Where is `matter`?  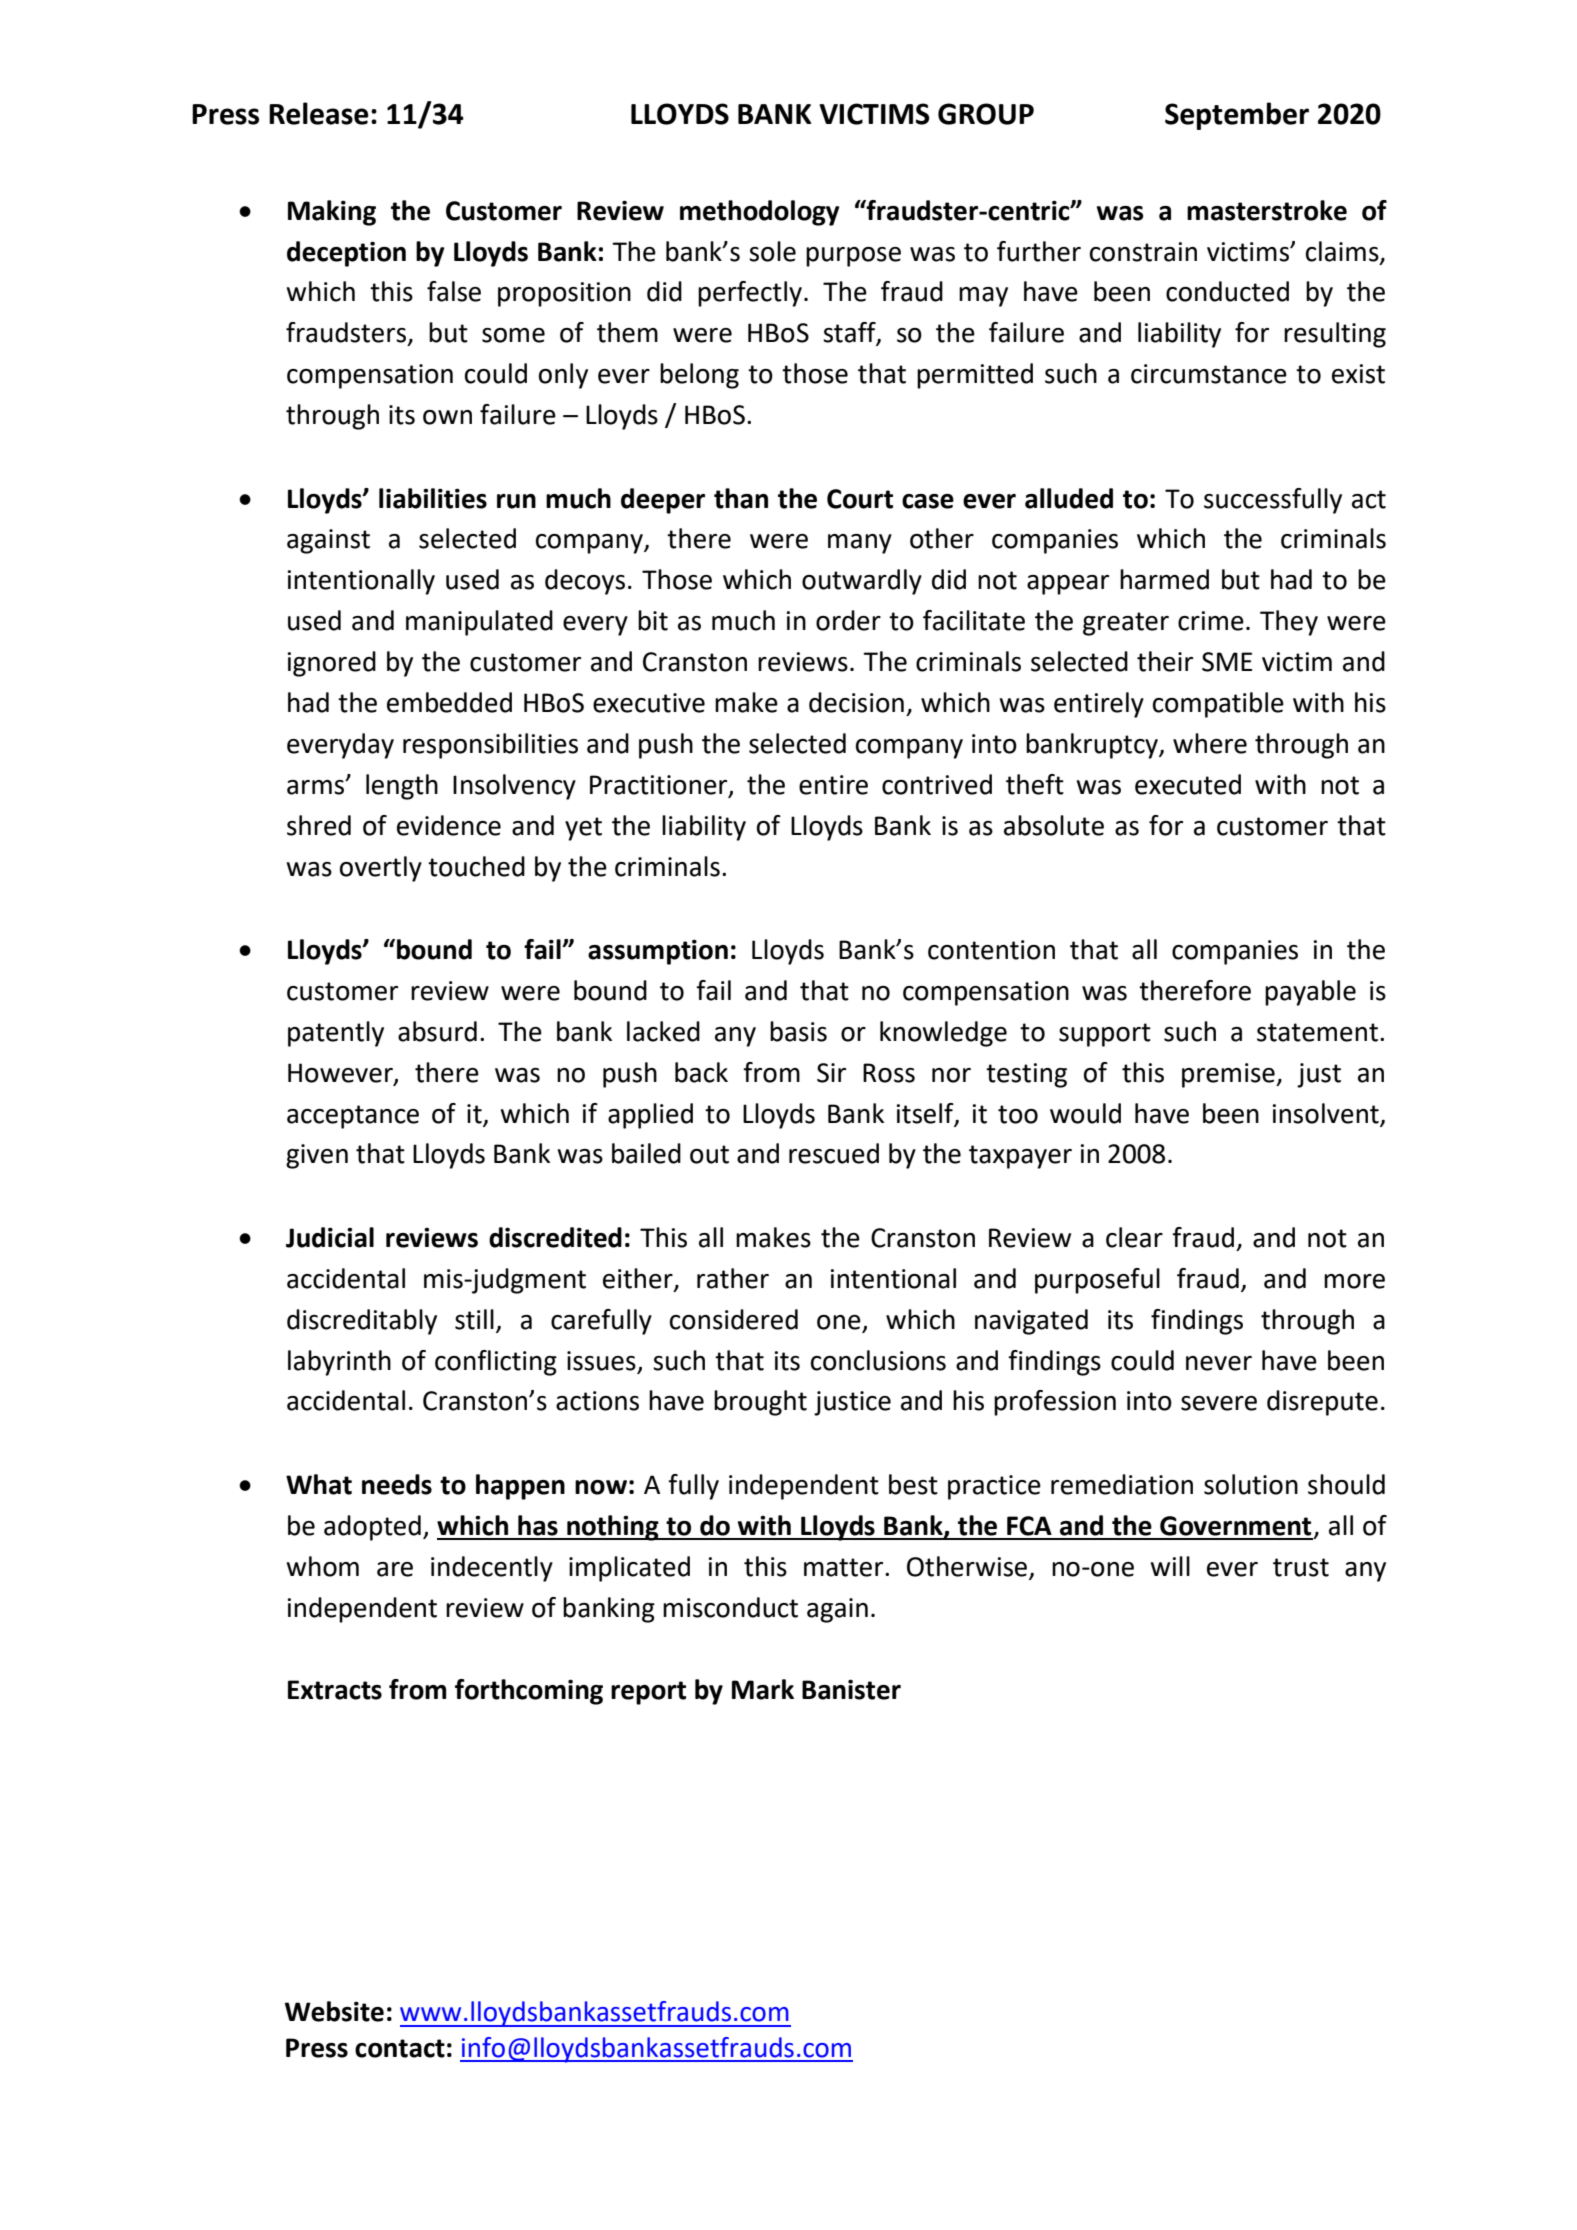
matter is located at coordinates (845, 1567).
